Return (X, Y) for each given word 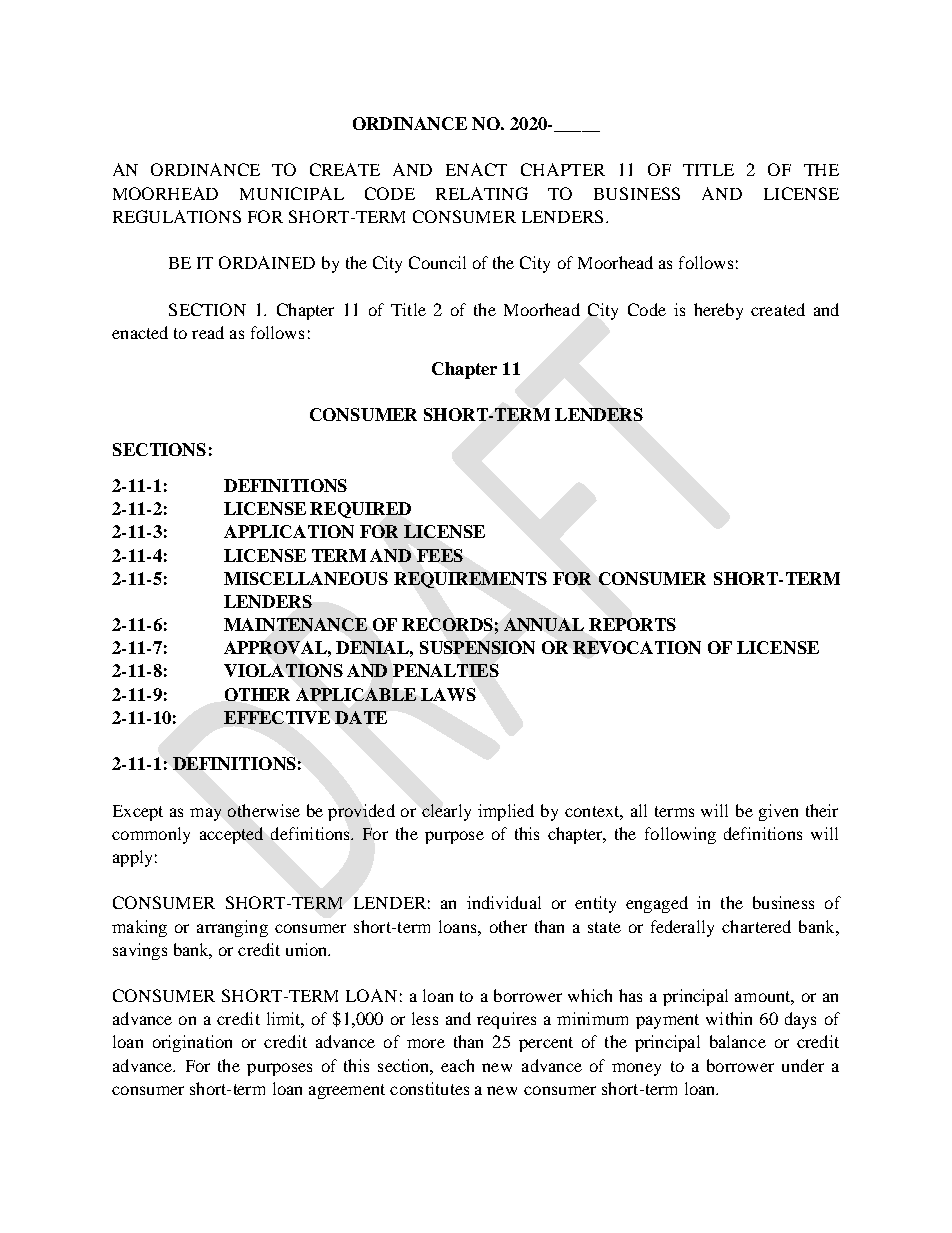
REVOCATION (637, 647)
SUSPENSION (477, 647)
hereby (718, 311)
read (208, 332)
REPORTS (632, 624)
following (680, 835)
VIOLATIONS (283, 670)
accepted (231, 835)
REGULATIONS (177, 216)
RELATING (482, 193)
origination (192, 1043)
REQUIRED (360, 510)
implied (506, 812)
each (457, 1065)
